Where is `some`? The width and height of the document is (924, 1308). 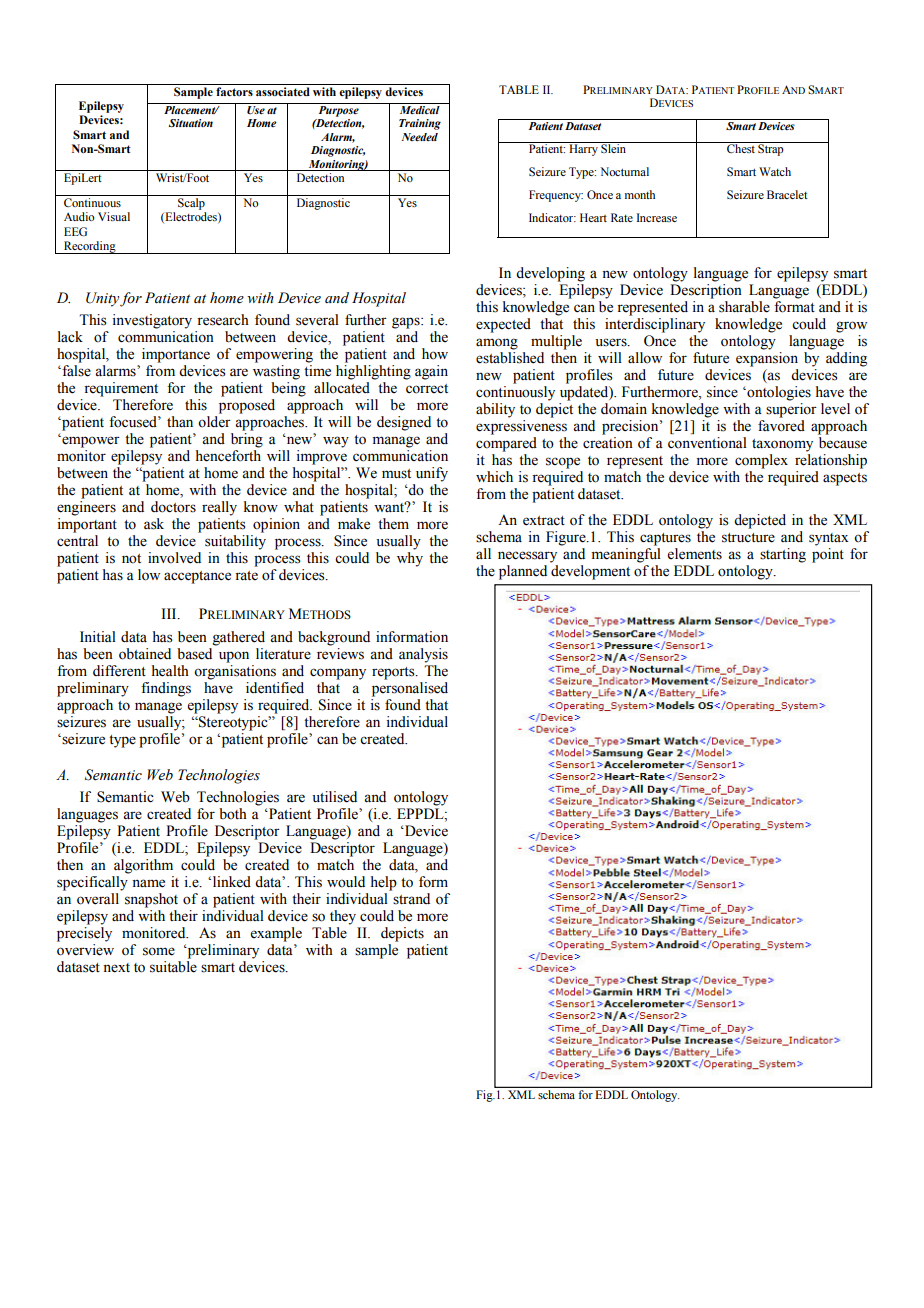
some is located at coordinates (159, 951).
